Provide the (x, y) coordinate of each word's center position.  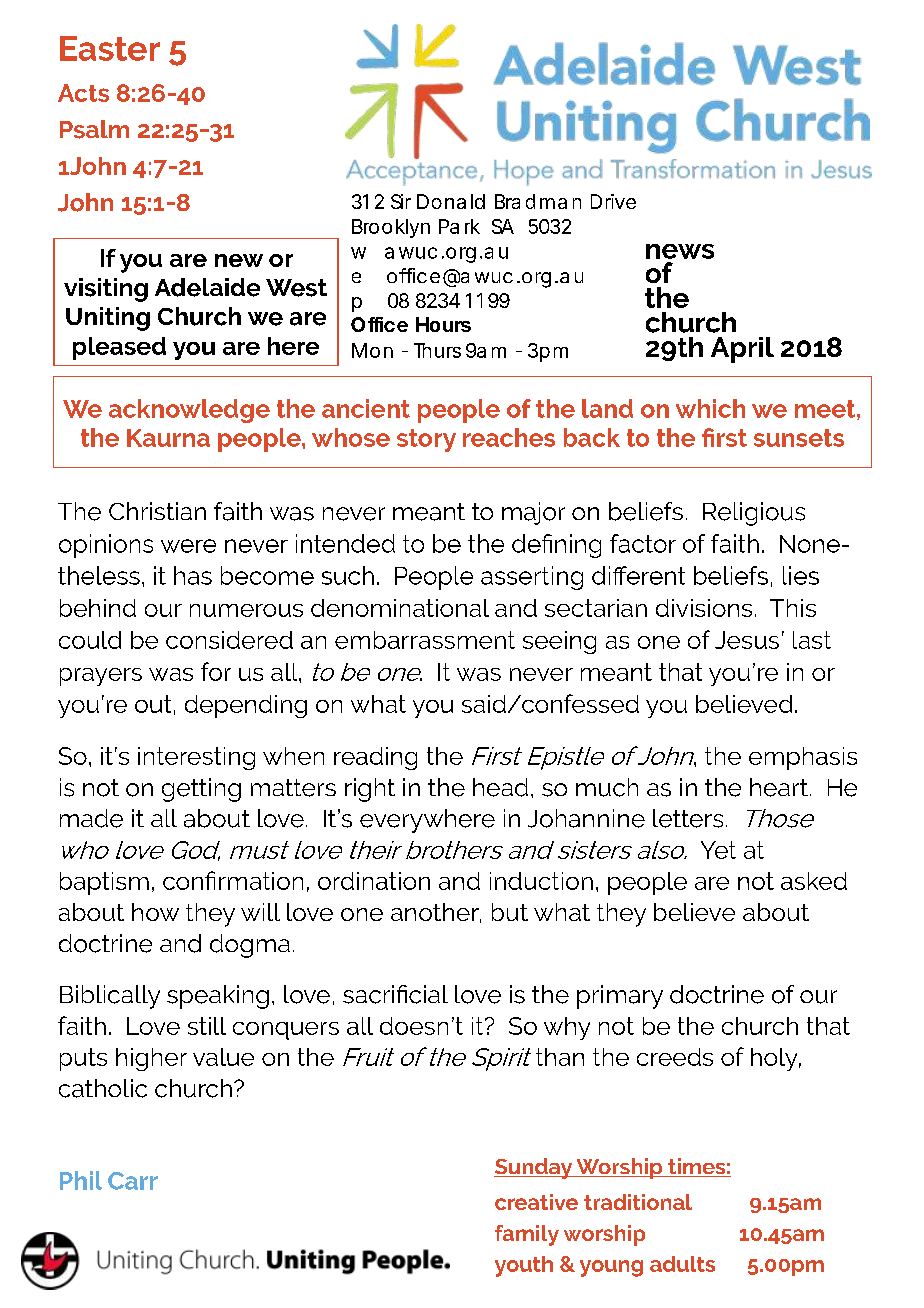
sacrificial (395, 994)
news (680, 251)
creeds (675, 1057)
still (207, 1026)
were (188, 546)
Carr (133, 1181)
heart (779, 787)
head (500, 787)
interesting (196, 758)
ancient (366, 408)
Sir (401, 201)
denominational (400, 608)
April (742, 350)
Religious (754, 514)
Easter (110, 48)
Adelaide (207, 287)
